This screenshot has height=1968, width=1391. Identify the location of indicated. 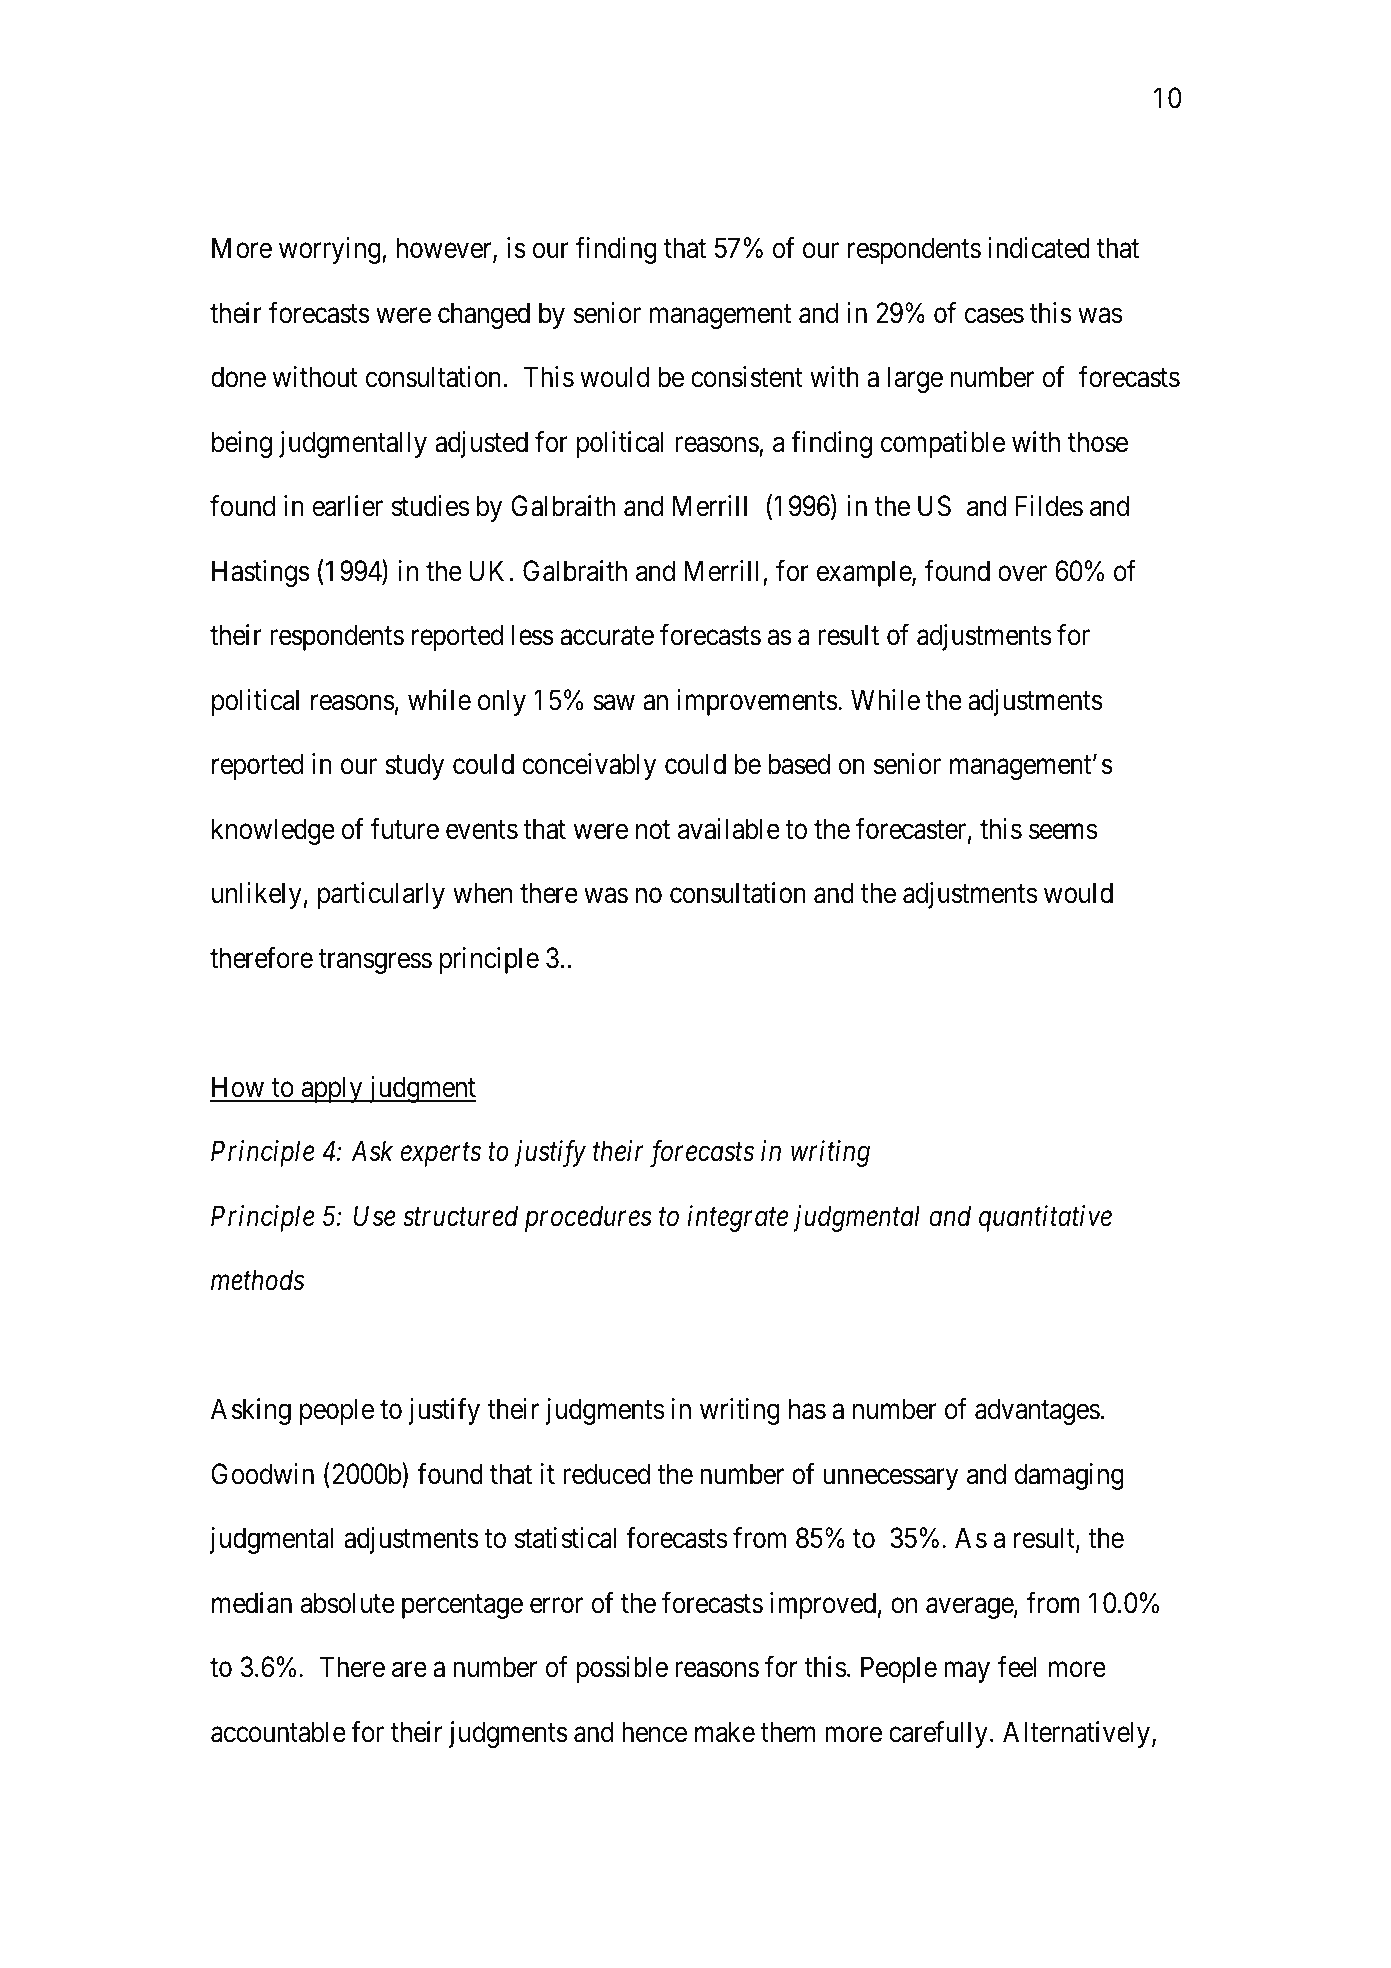
(1039, 248).
